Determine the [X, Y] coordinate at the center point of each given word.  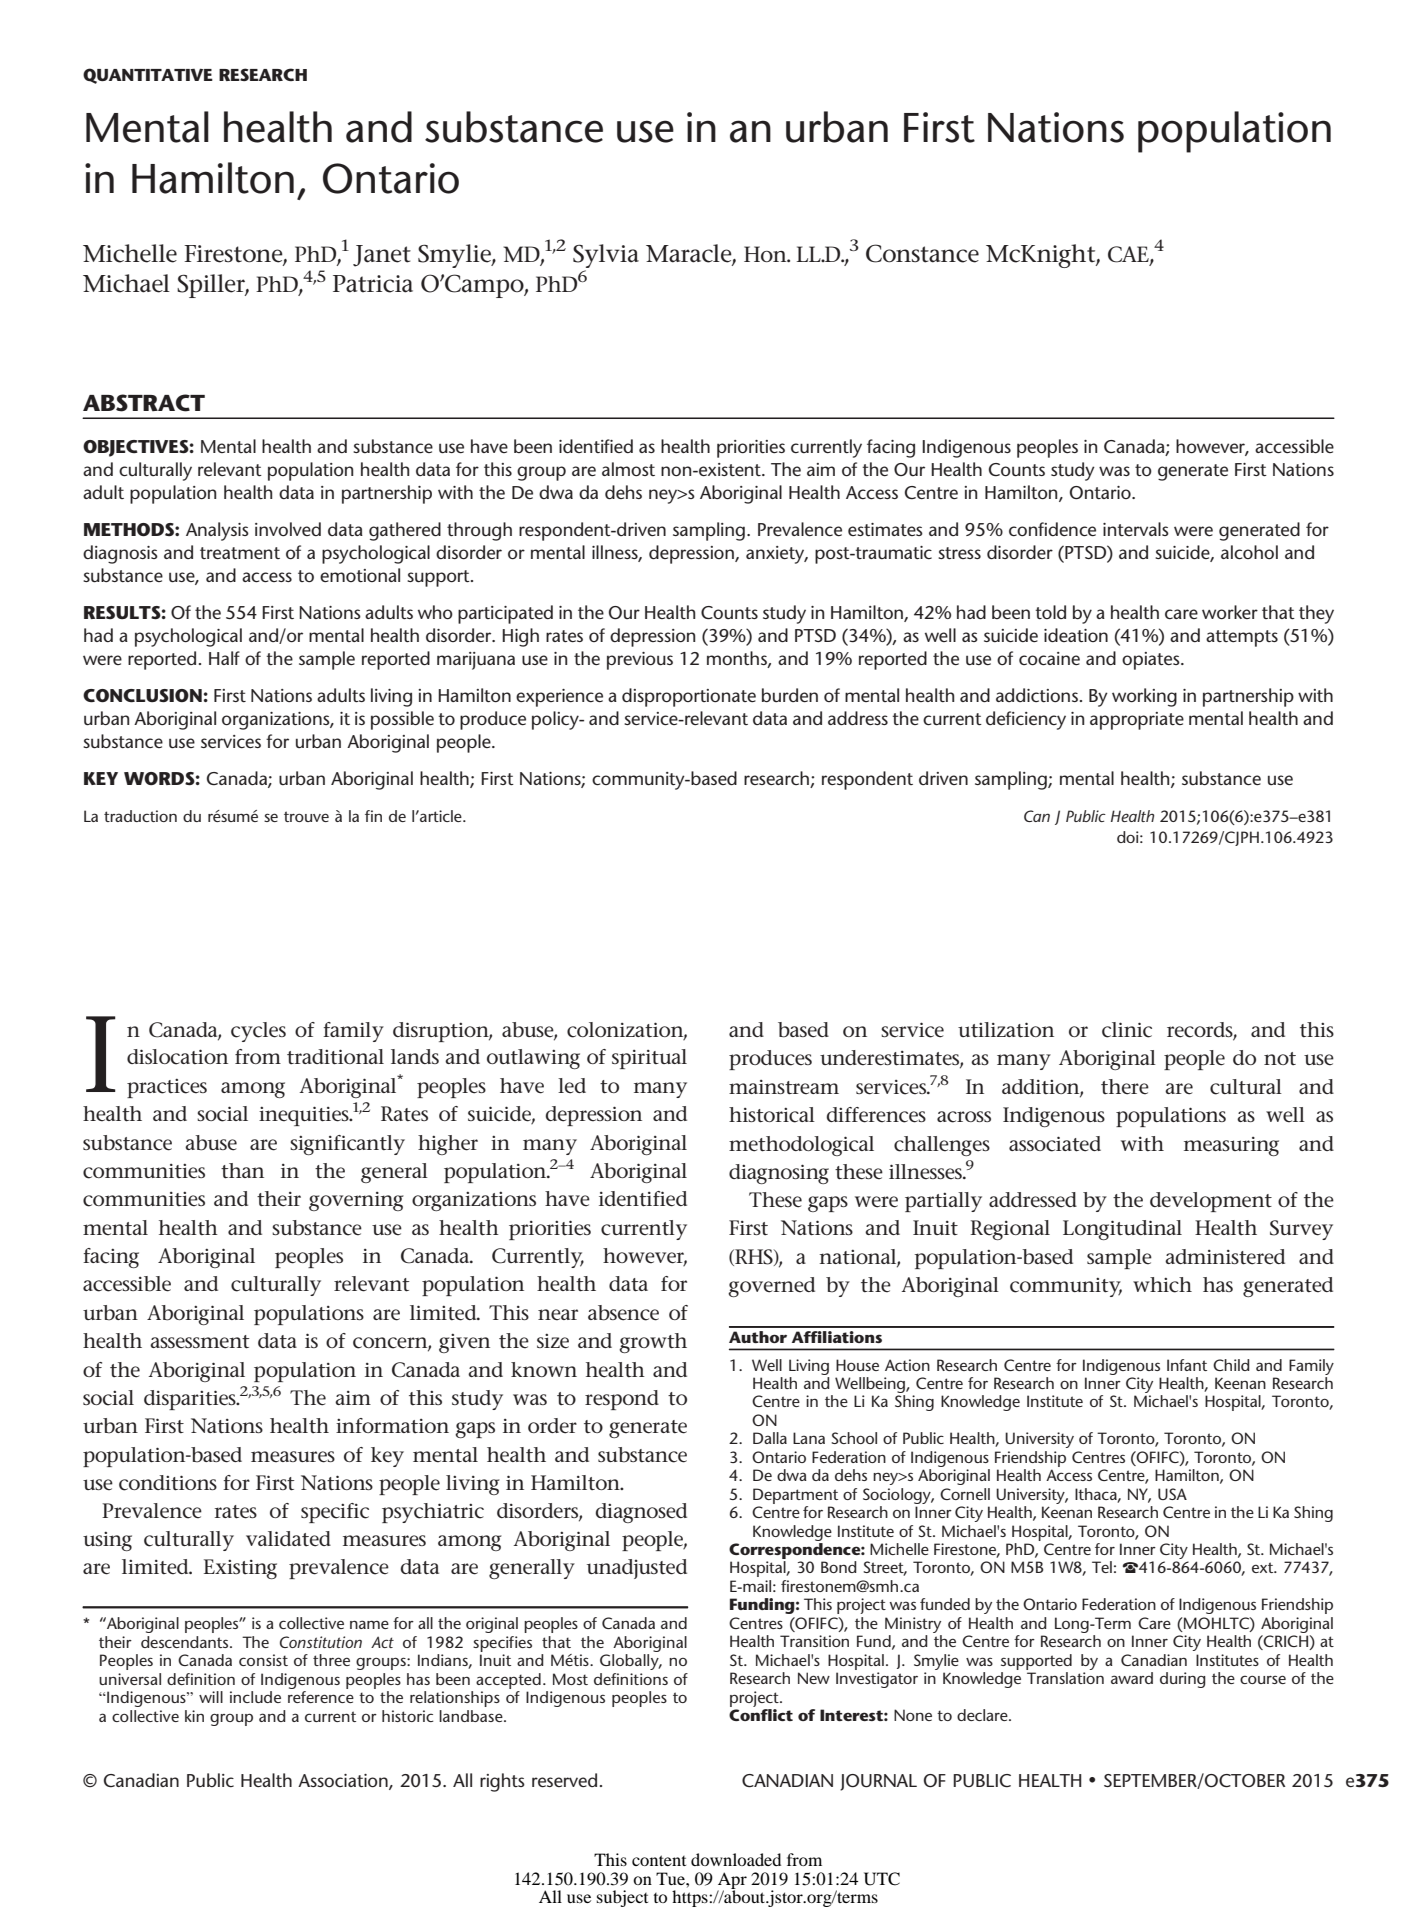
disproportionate [689, 697]
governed [771, 1287]
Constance [922, 253]
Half [224, 658]
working [1144, 697]
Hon [766, 254]
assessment [199, 1342]
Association [344, 1781]
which [1162, 1285]
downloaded [736, 1859]
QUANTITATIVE [148, 76]
